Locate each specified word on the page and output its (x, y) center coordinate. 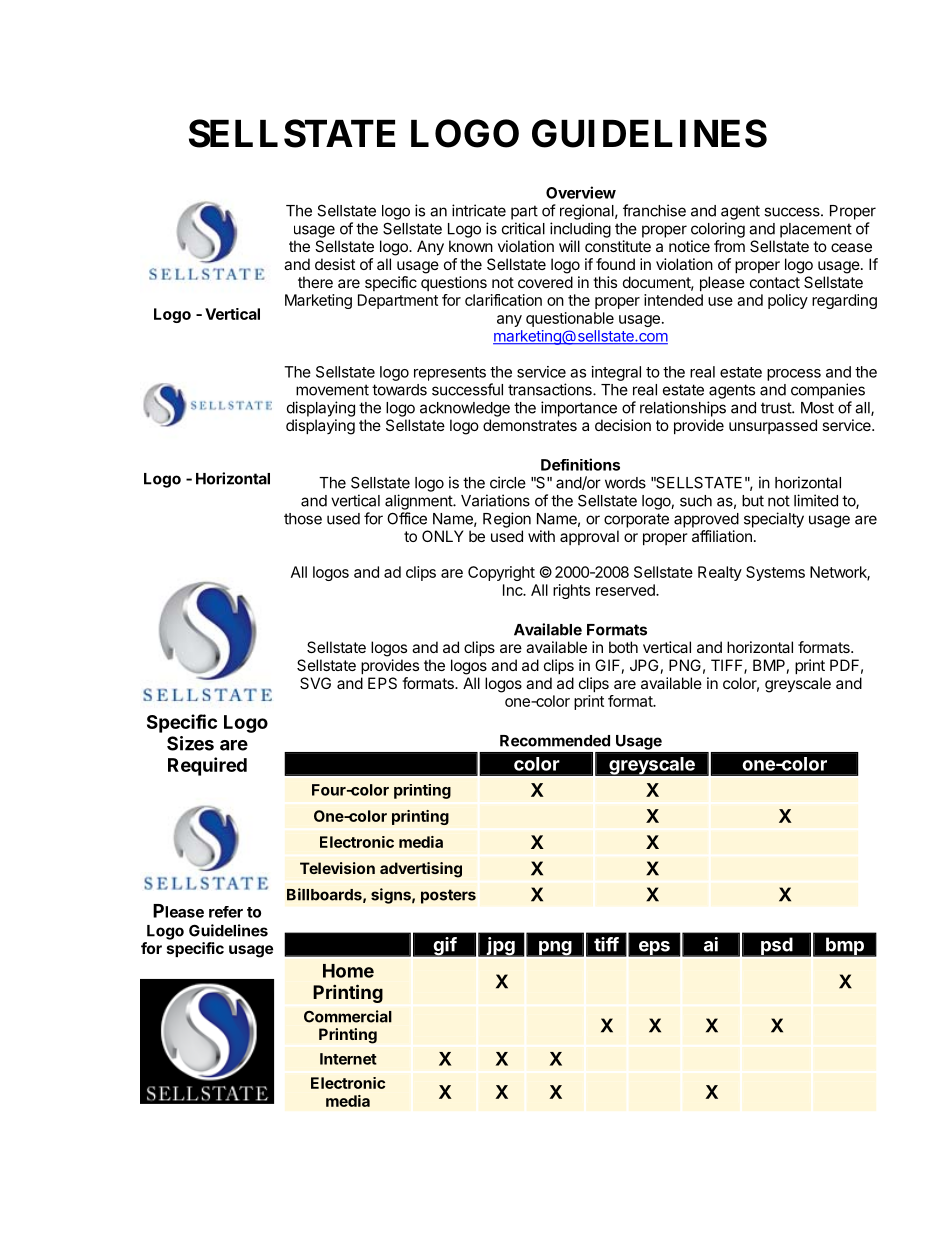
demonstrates (530, 425)
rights (571, 591)
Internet (348, 1059)
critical (523, 228)
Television (337, 868)
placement (816, 230)
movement (332, 390)
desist (335, 264)
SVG (315, 683)
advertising (421, 870)
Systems (775, 573)
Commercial (348, 1016)
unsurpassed (773, 426)
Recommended (555, 741)
